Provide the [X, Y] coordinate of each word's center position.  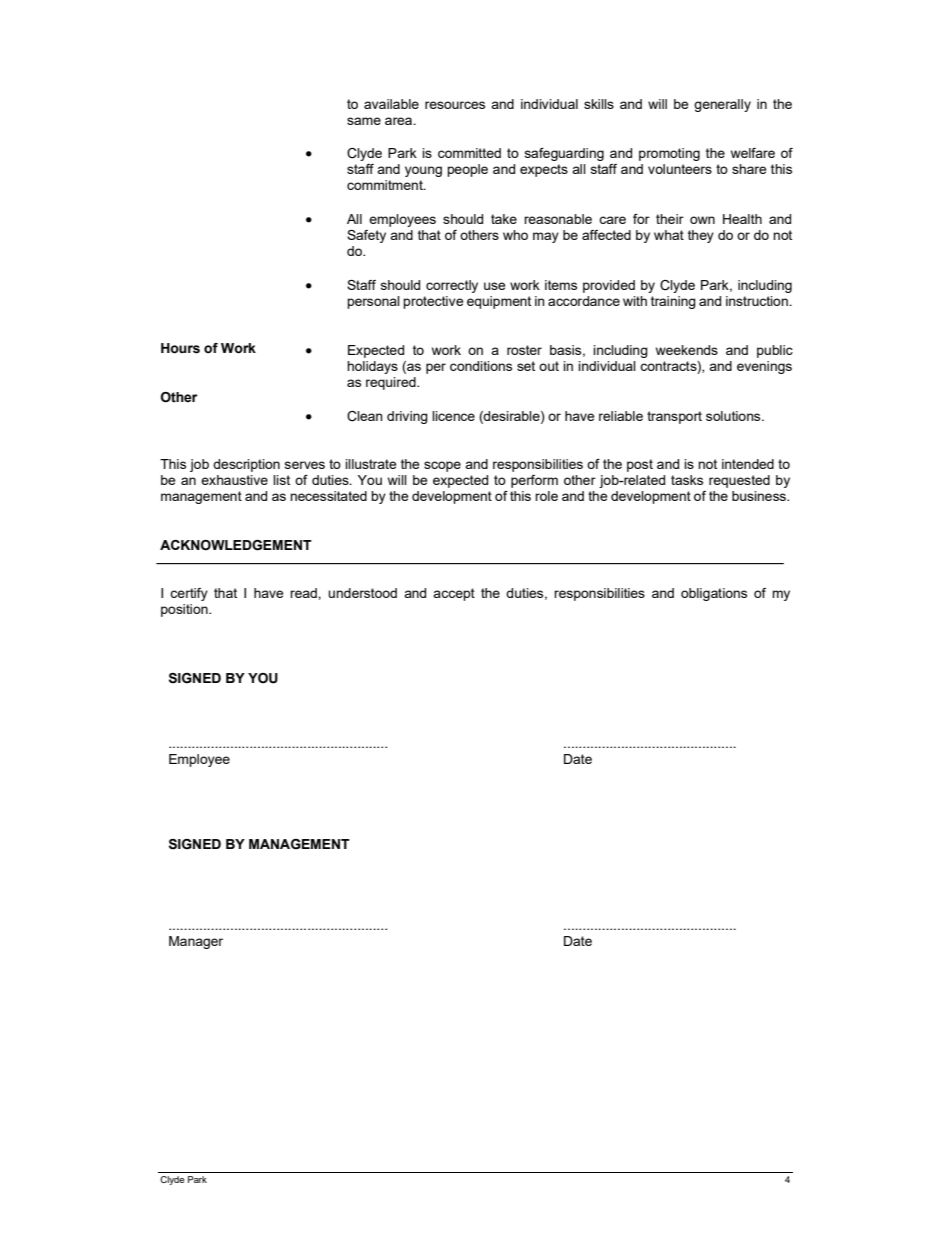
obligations [714, 594]
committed [469, 153]
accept [454, 594]
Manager [196, 942]
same [364, 121]
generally [722, 105]
